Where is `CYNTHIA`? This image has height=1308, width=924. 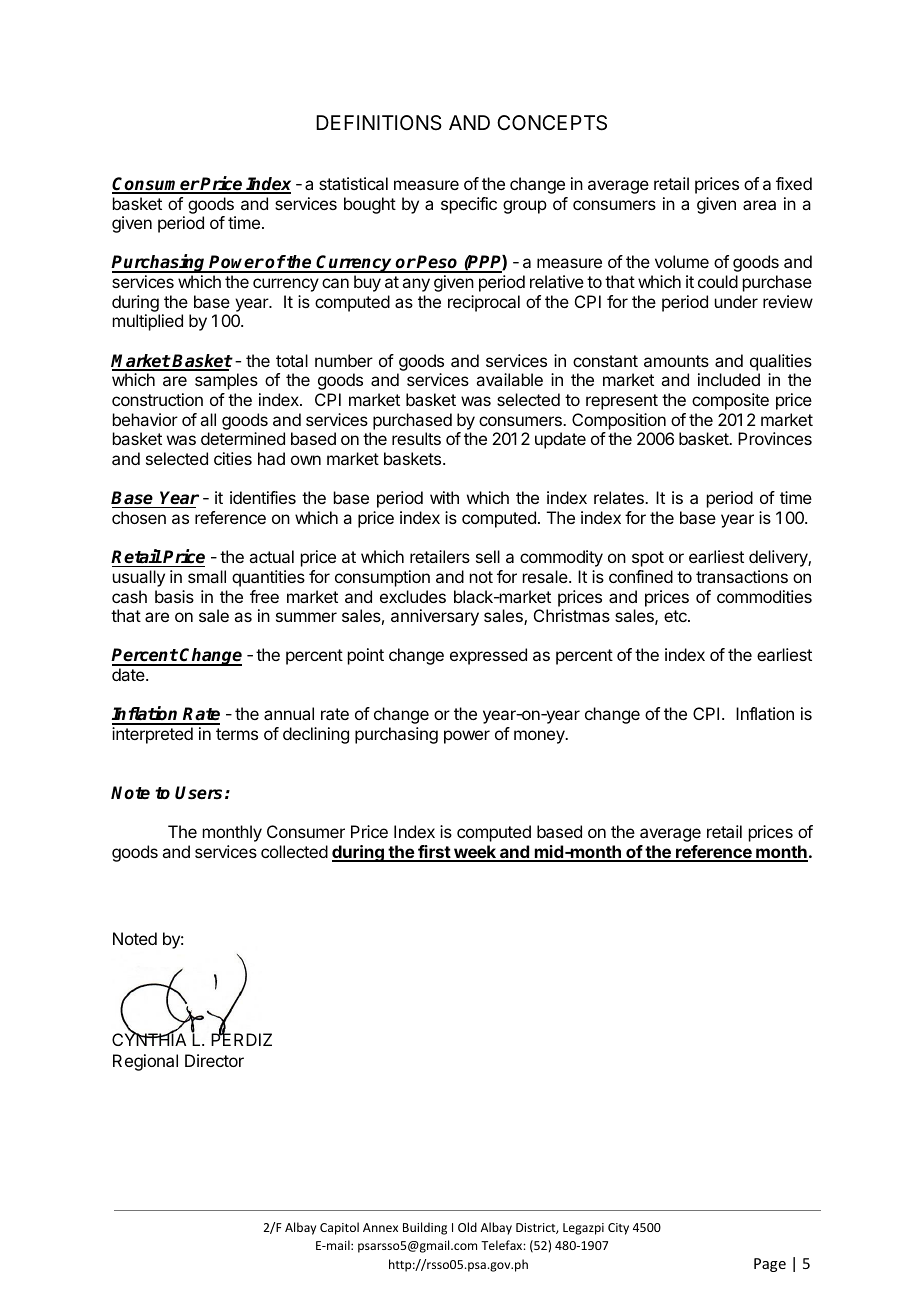 CYNTHIA is located at coordinates (149, 1038).
